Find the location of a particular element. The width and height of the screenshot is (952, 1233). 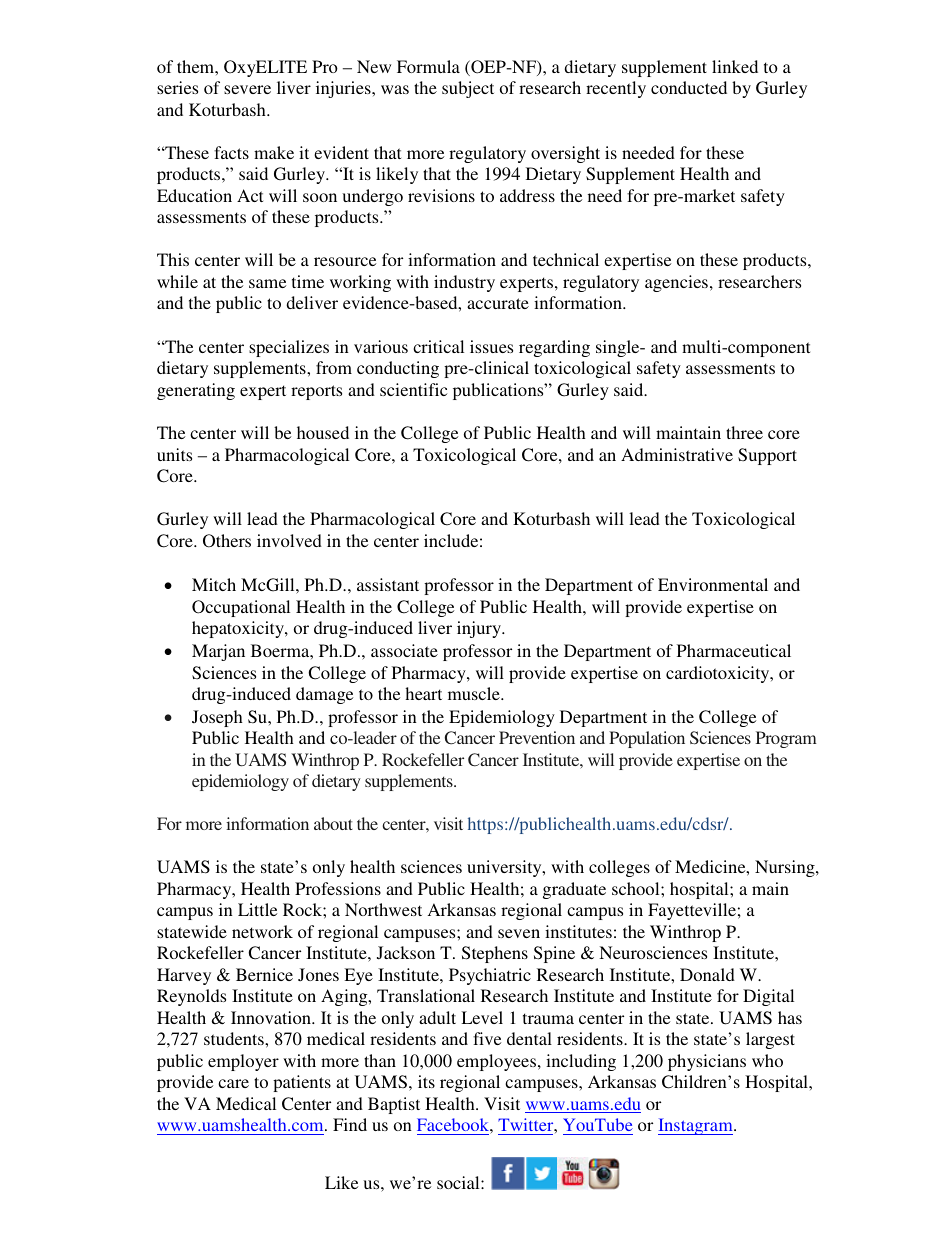

conducted is located at coordinates (689, 87).
